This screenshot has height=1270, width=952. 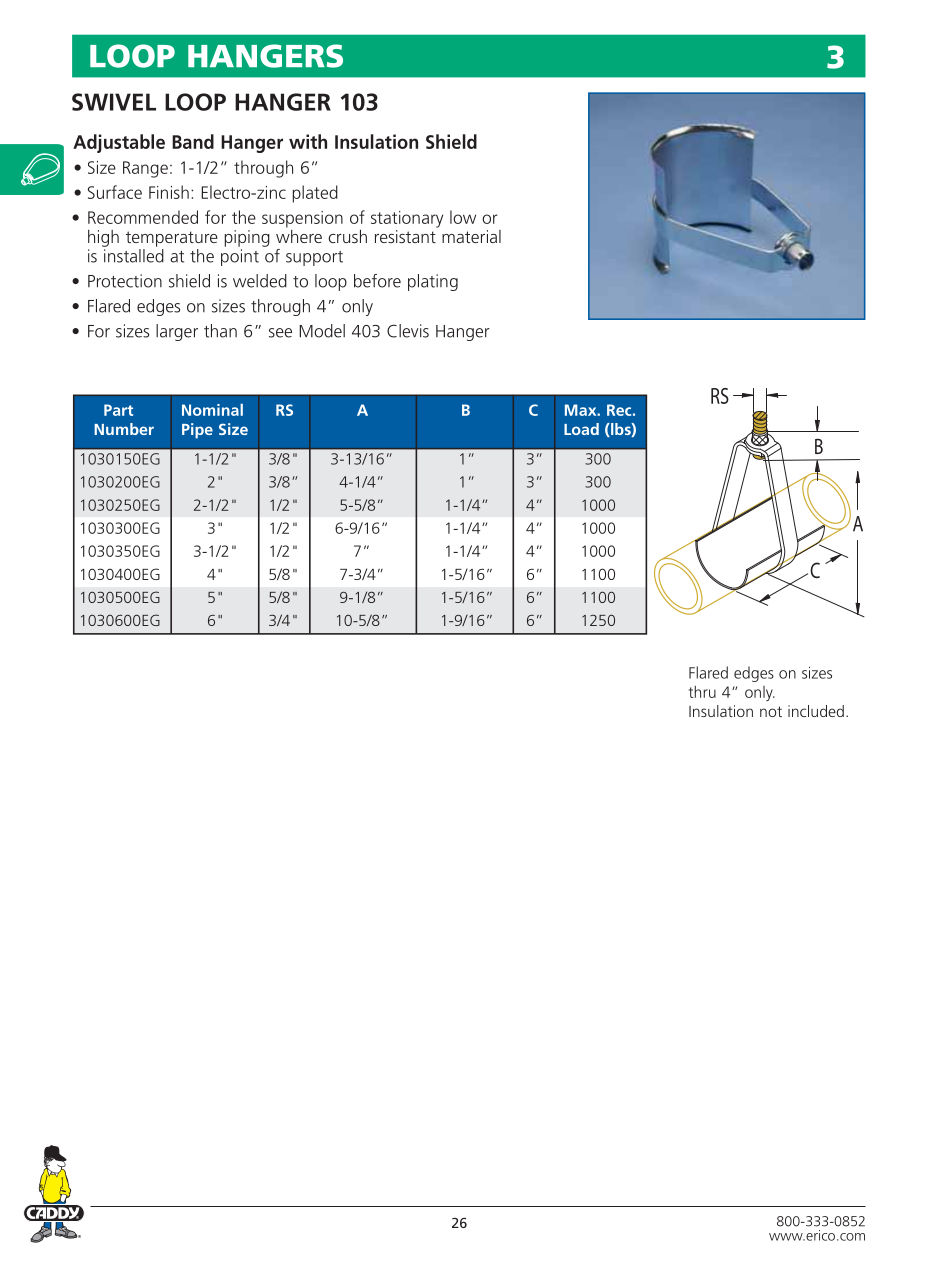 What do you see at coordinates (702, 691) in the screenshot?
I see `thru` at bounding box center [702, 691].
